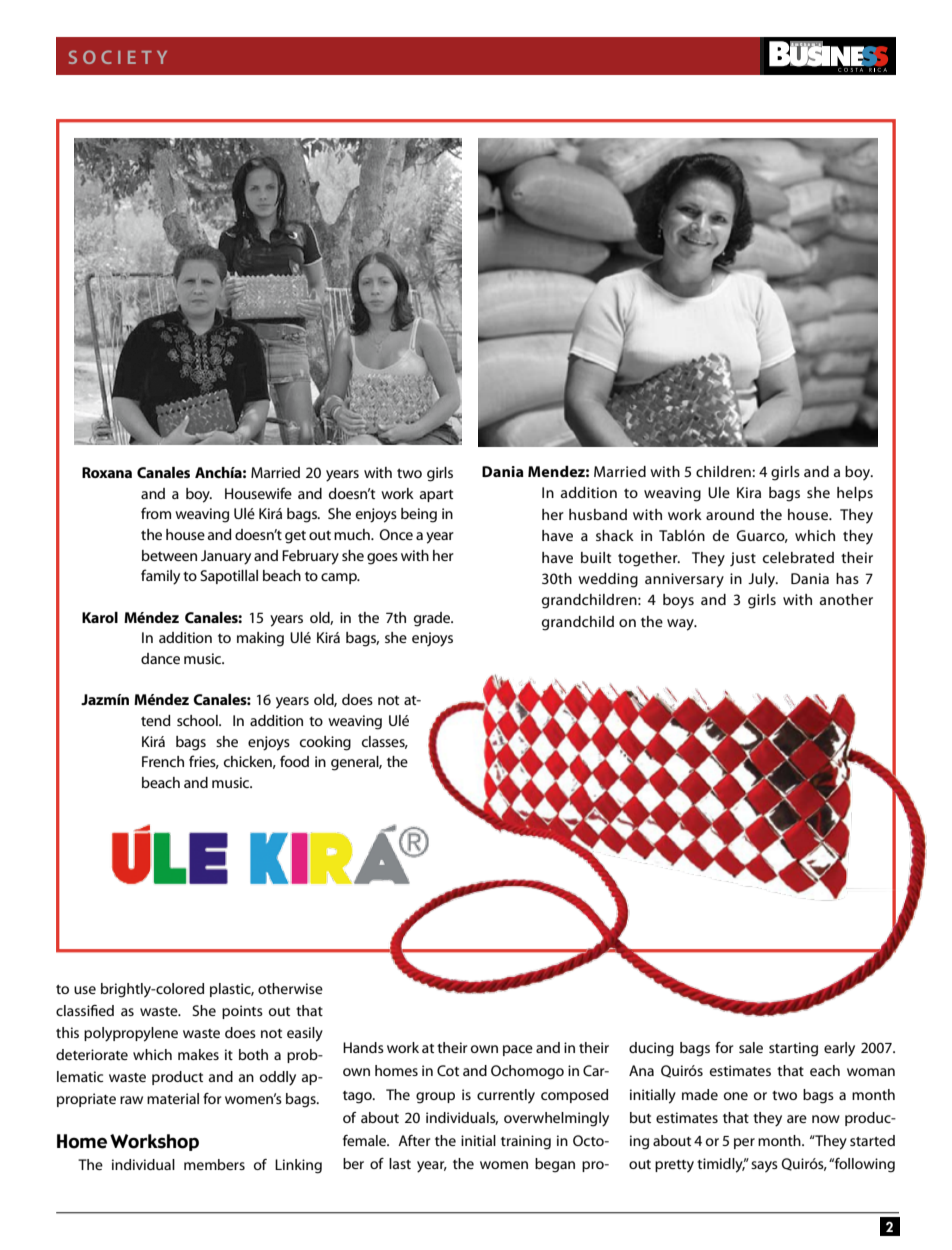 Image resolution: width=952 pixels, height=1250 pixels. Describe the element at coordinates (436, 495) in the screenshot. I see `apart` at that location.
